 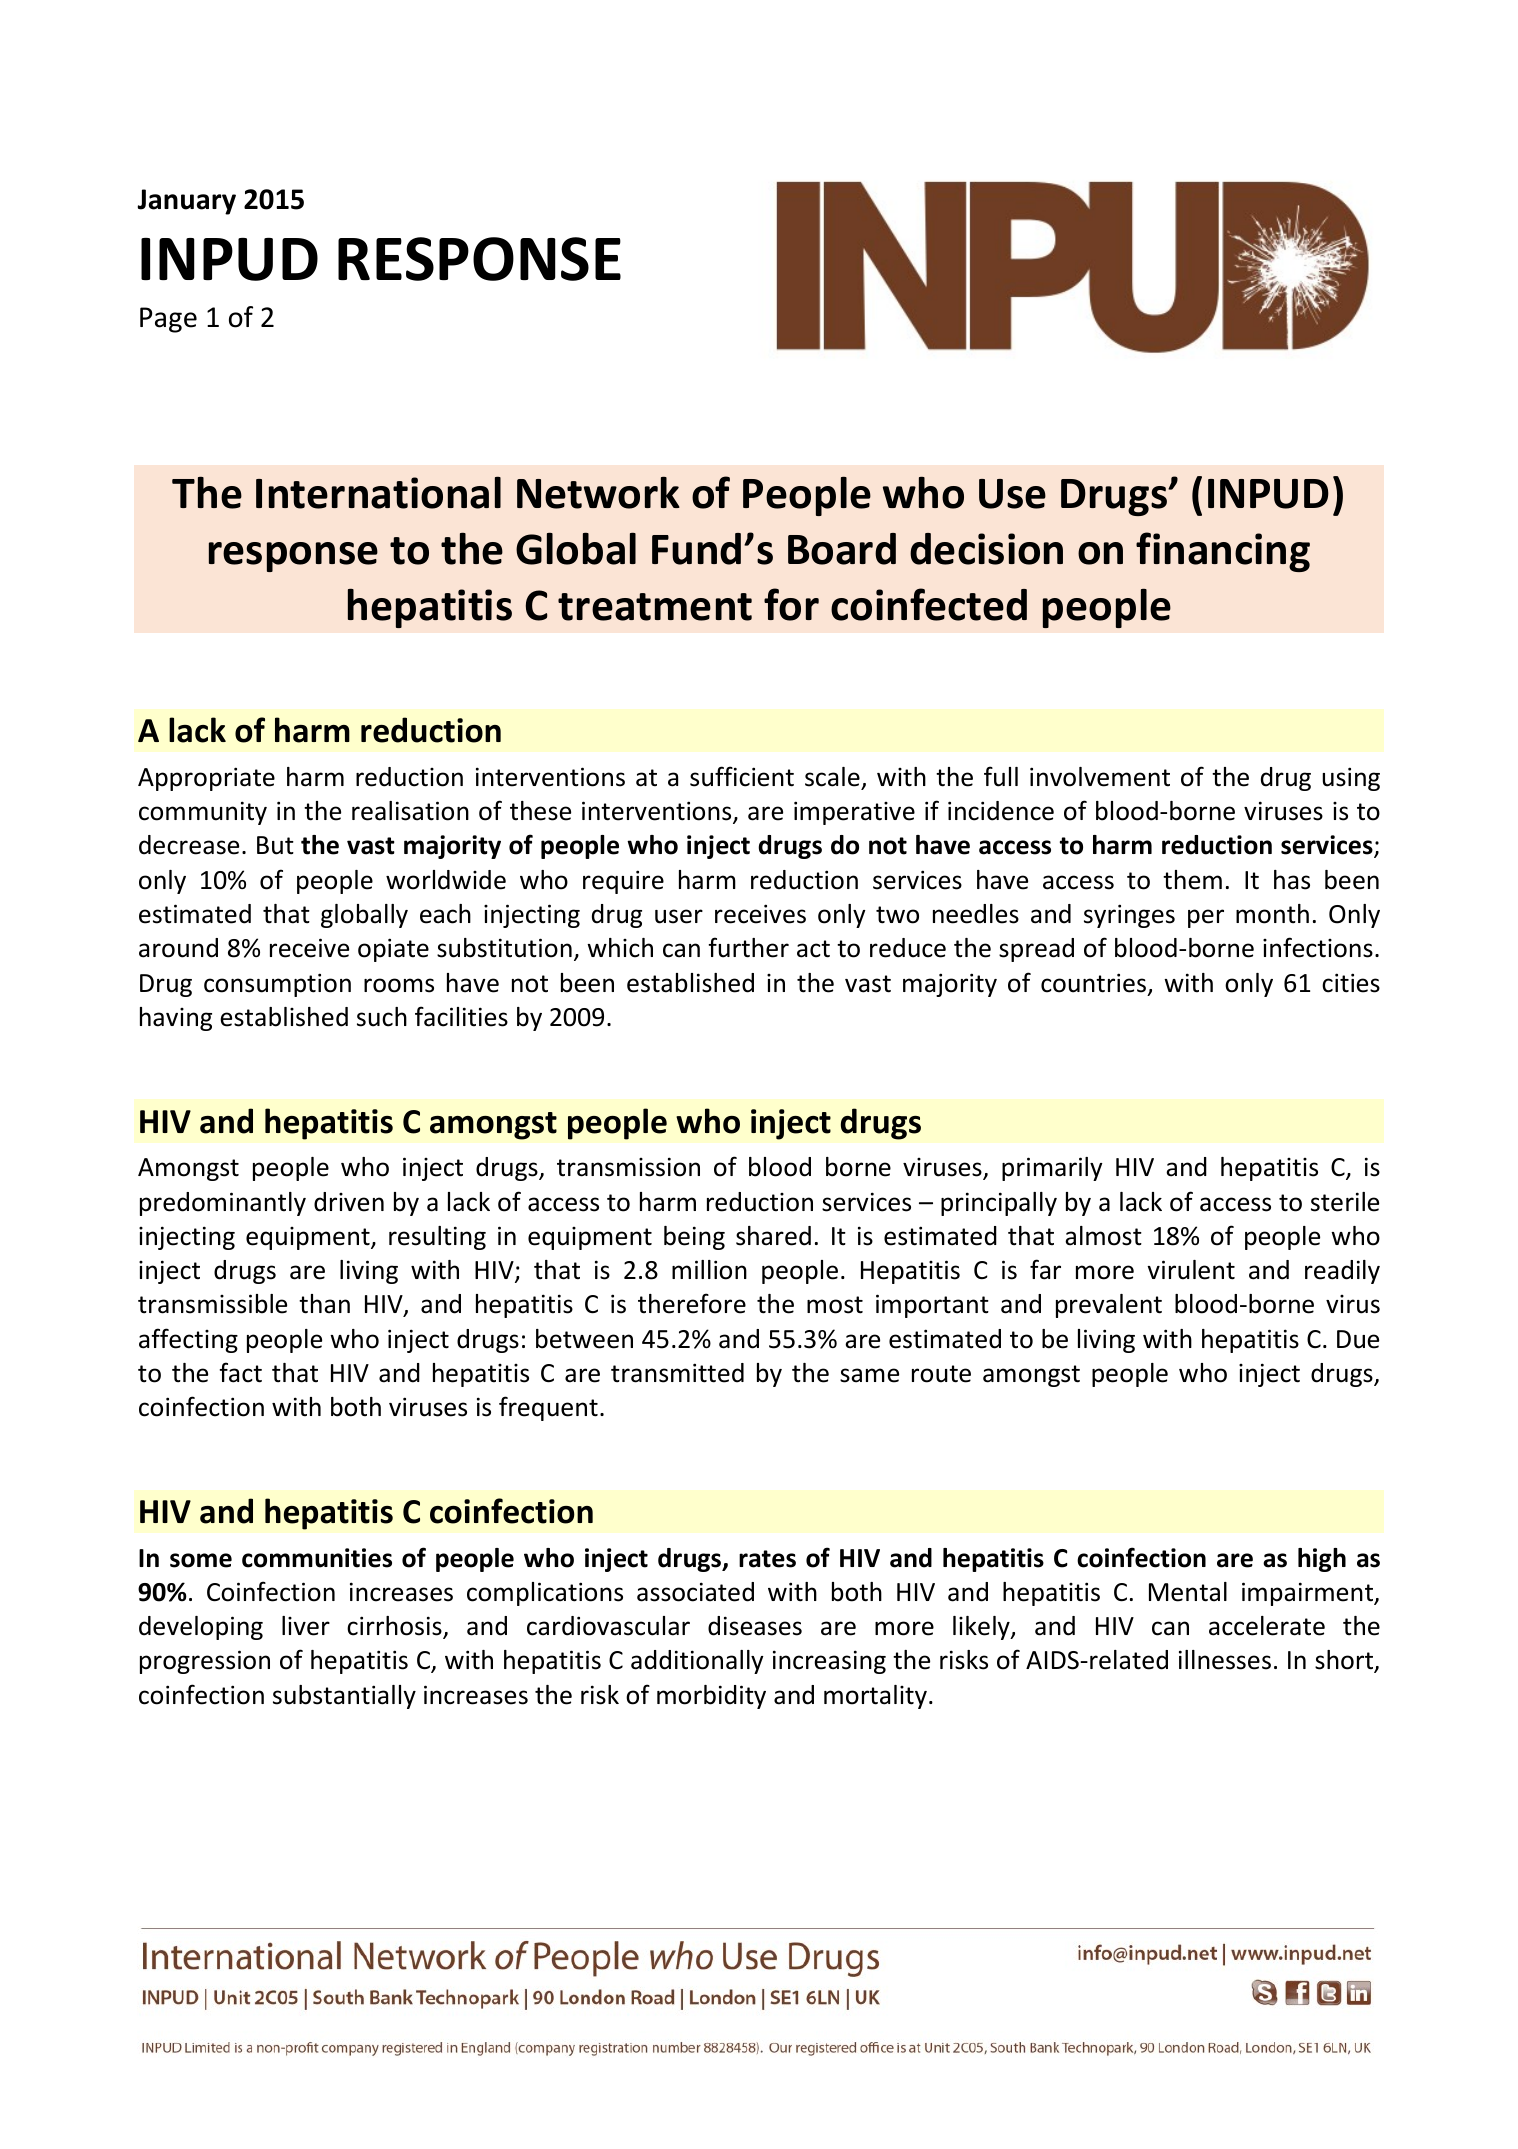 I want to click on primarily, so click(x=1052, y=1169).
